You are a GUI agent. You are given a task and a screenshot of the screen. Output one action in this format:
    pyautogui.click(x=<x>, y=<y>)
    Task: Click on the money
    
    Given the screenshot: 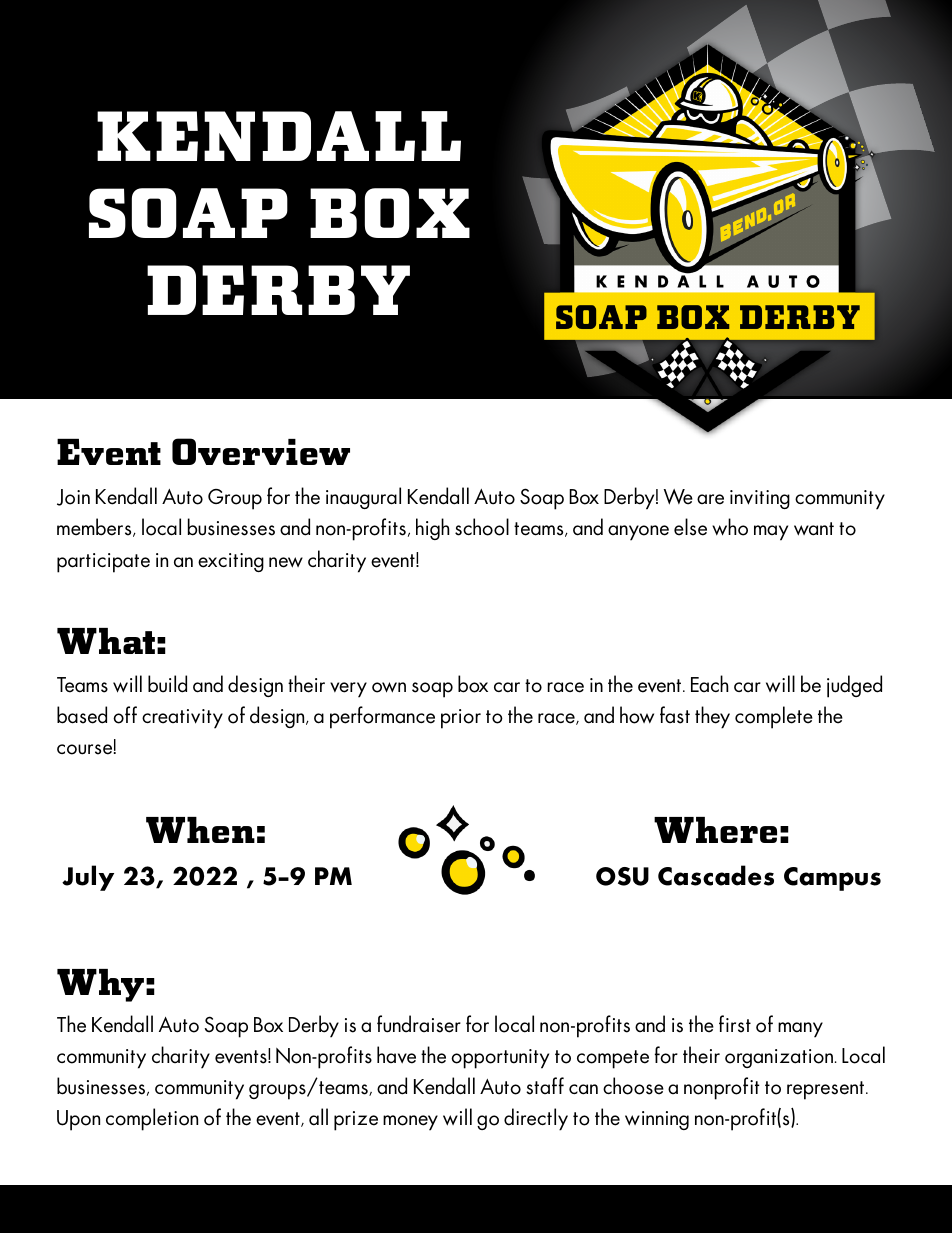 What is the action you would take?
    pyautogui.click(x=410, y=1123)
